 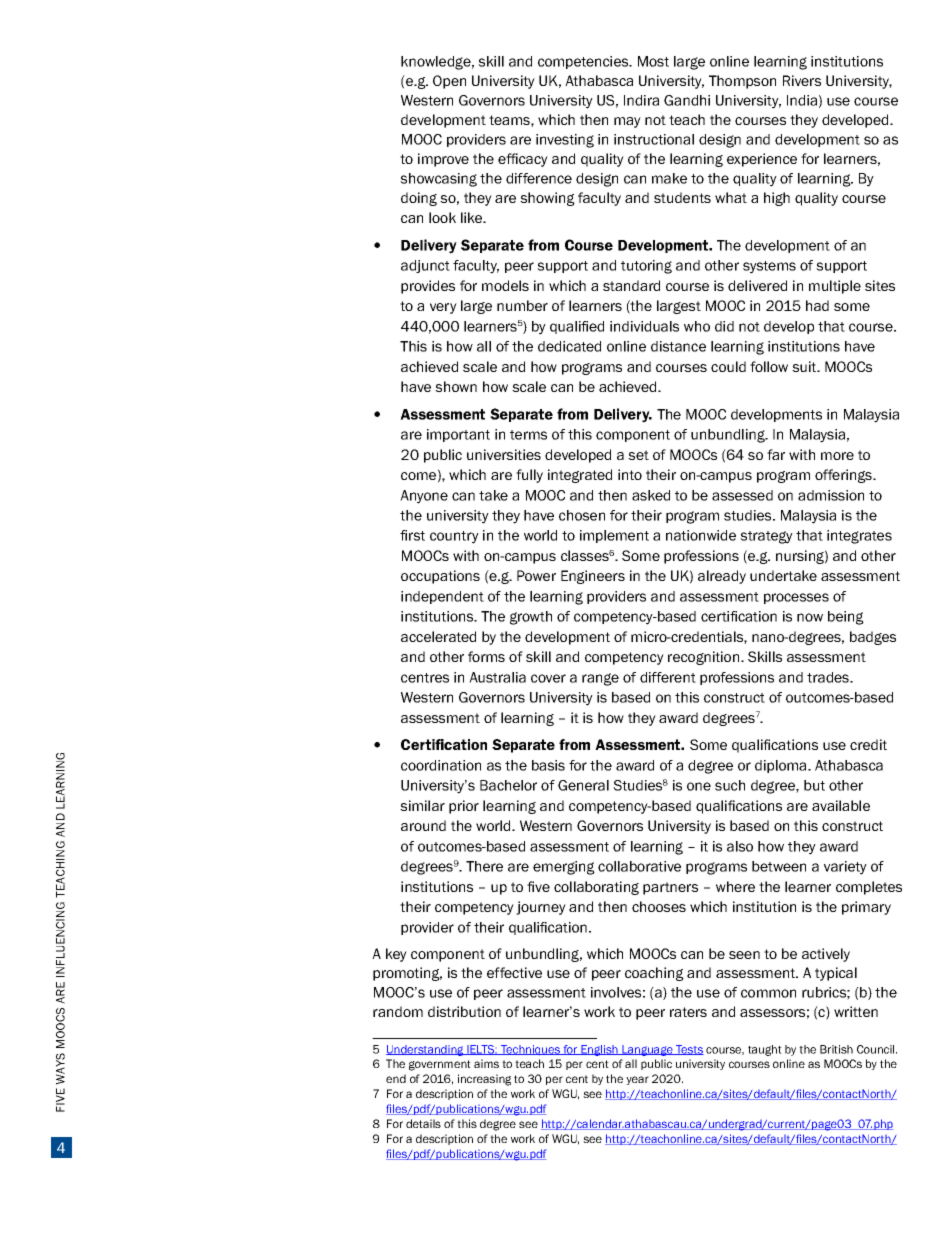 I want to click on Indira, so click(x=641, y=100).
